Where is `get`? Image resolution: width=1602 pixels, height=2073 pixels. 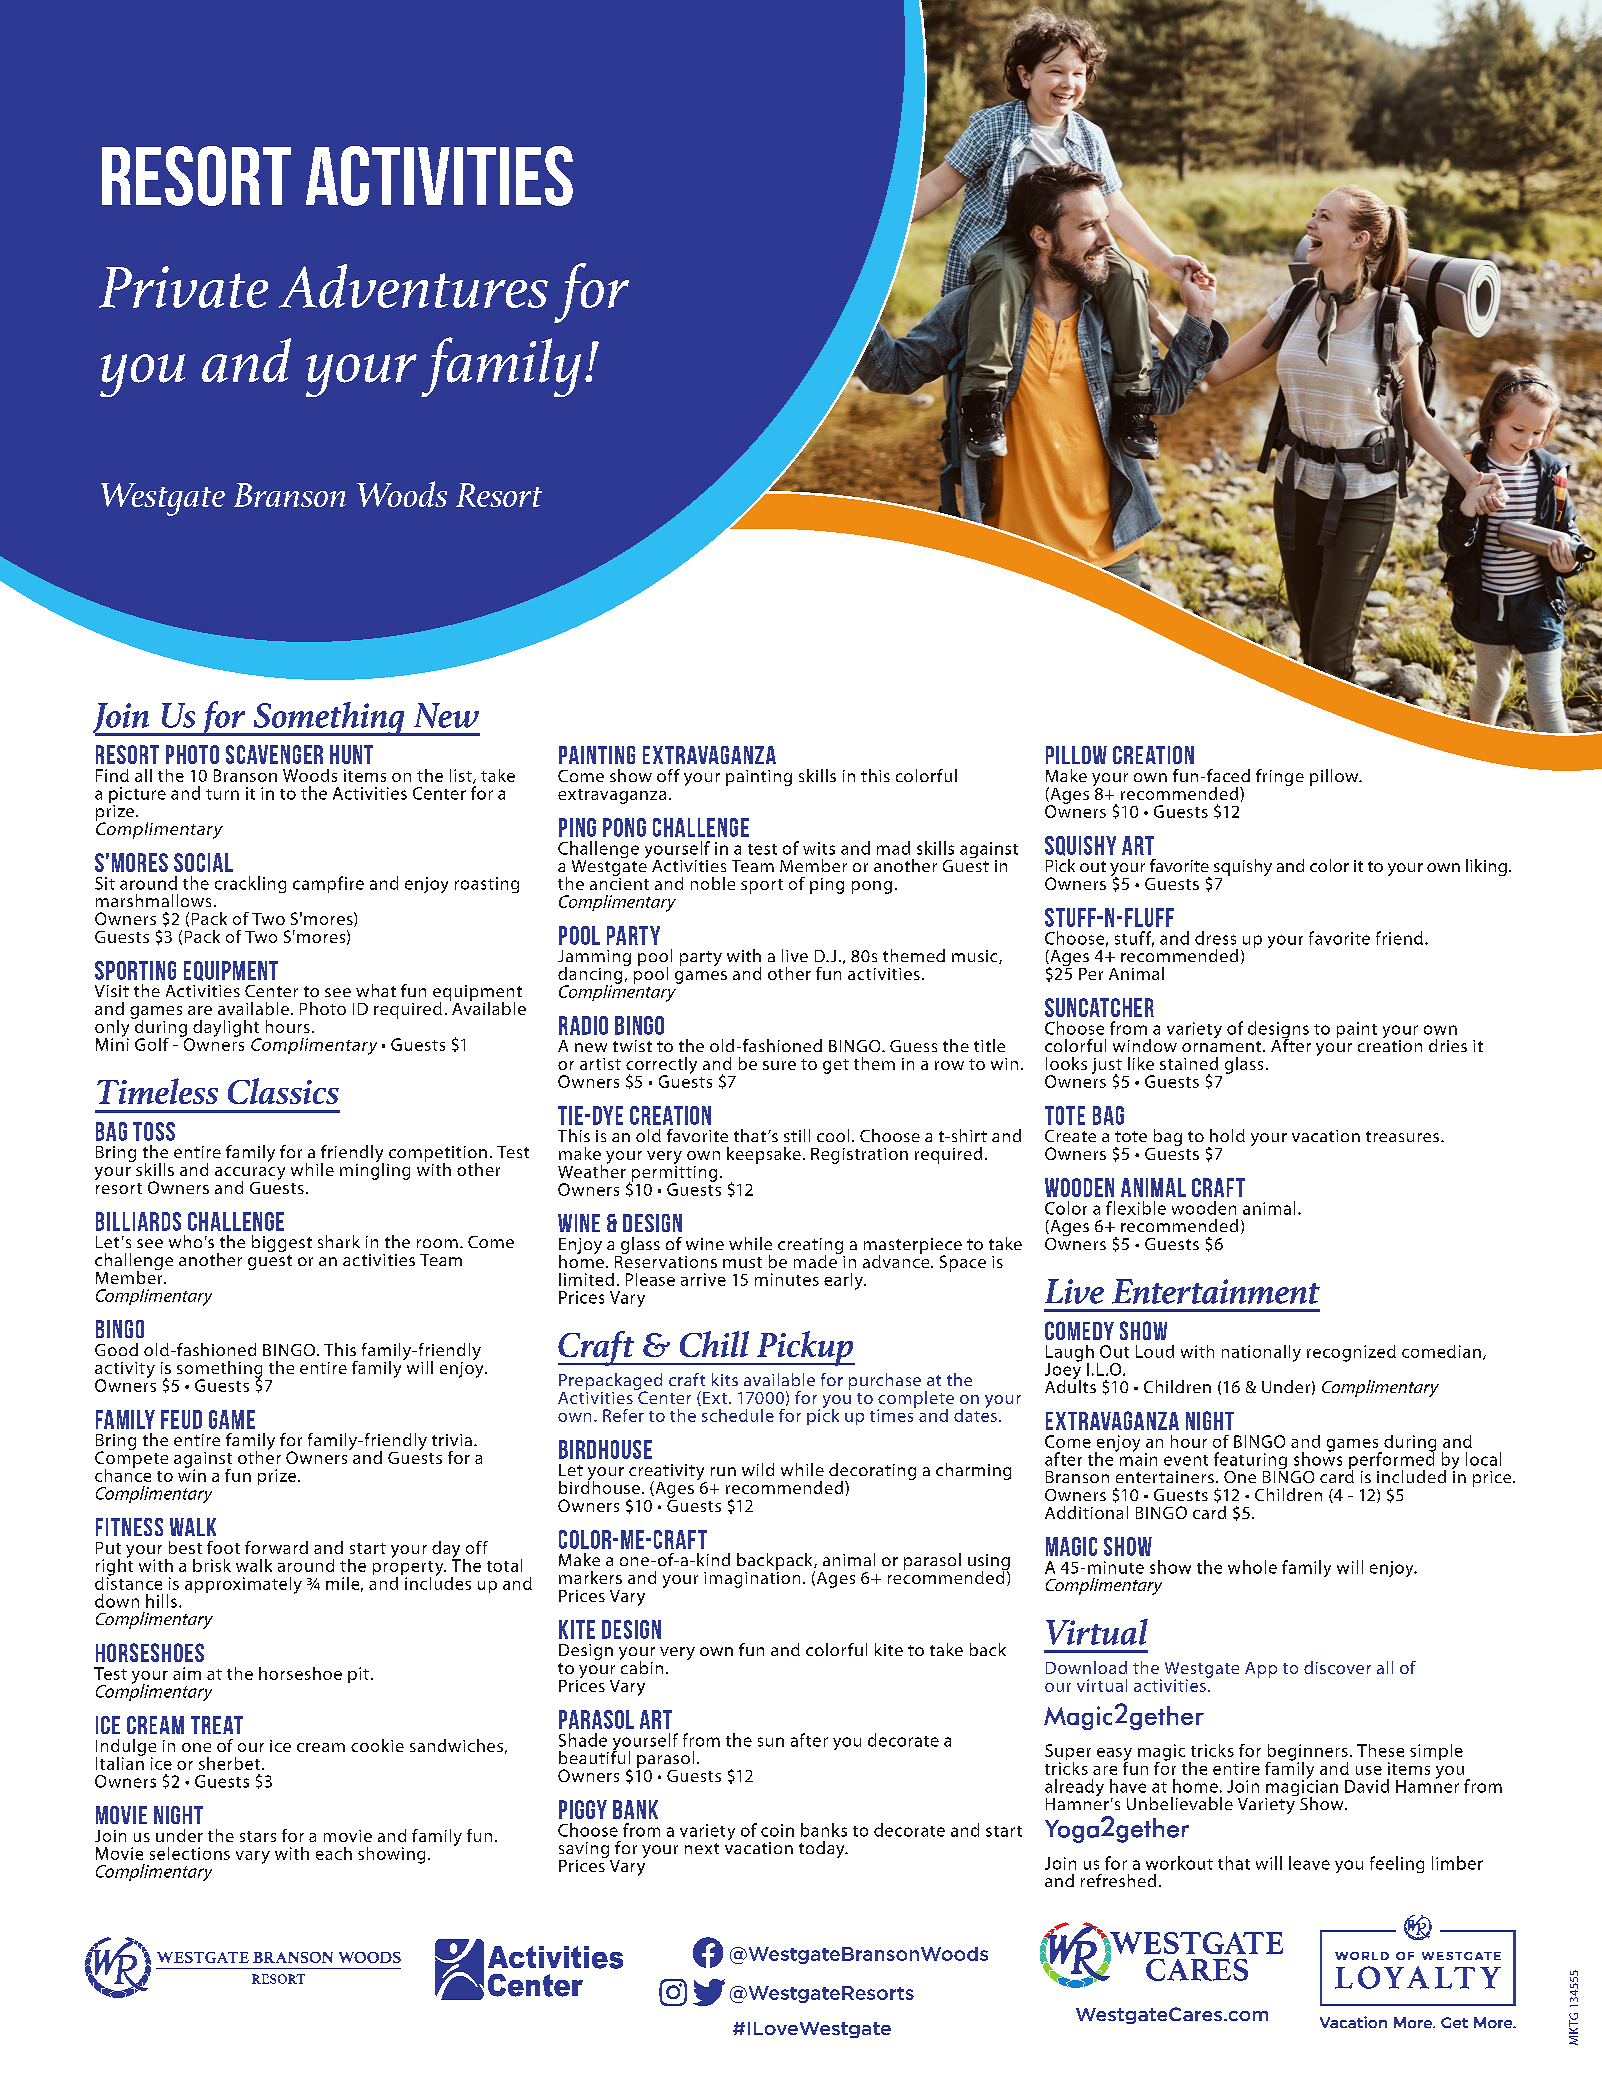 get is located at coordinates (836, 1066).
